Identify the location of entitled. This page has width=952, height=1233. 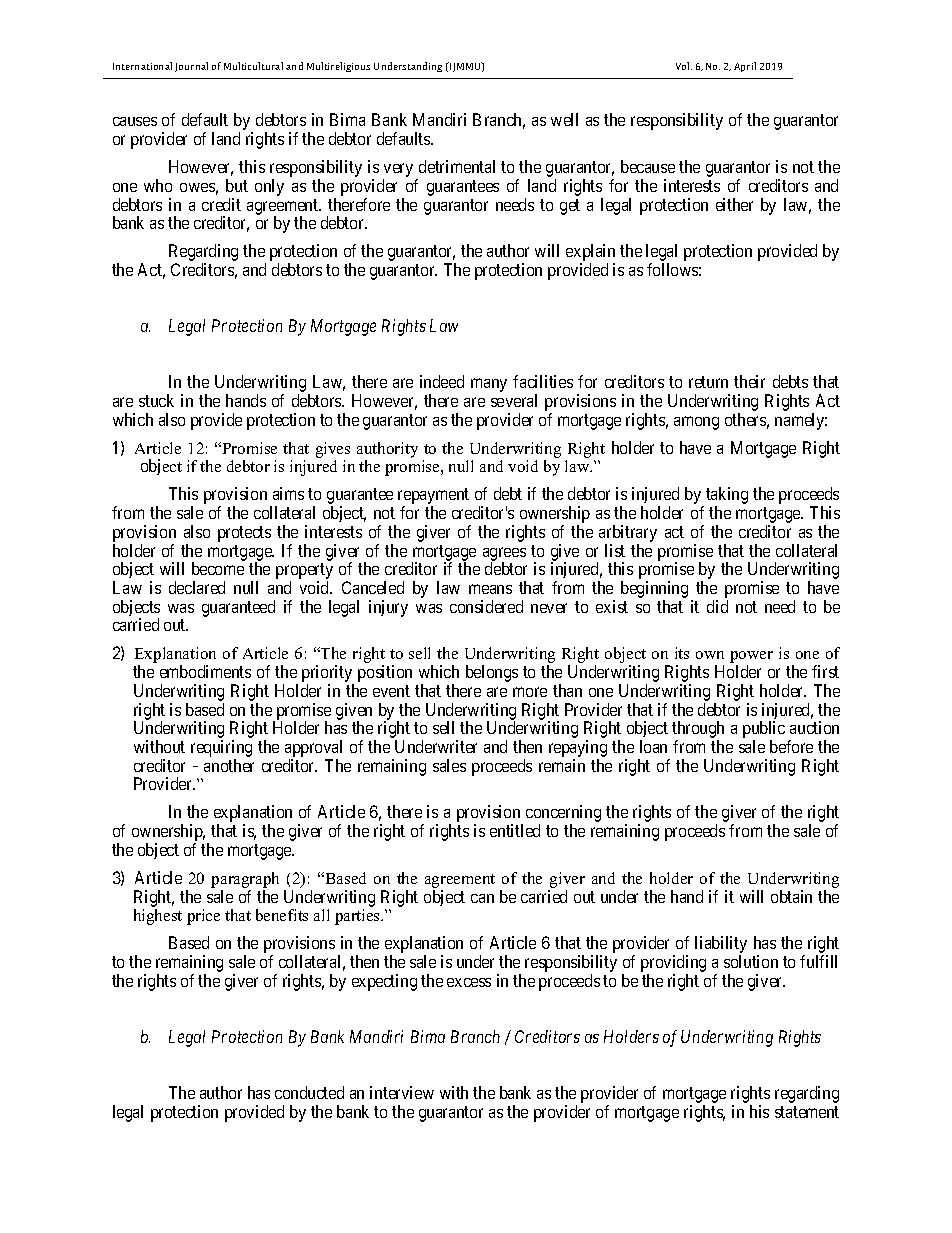
(515, 830).
